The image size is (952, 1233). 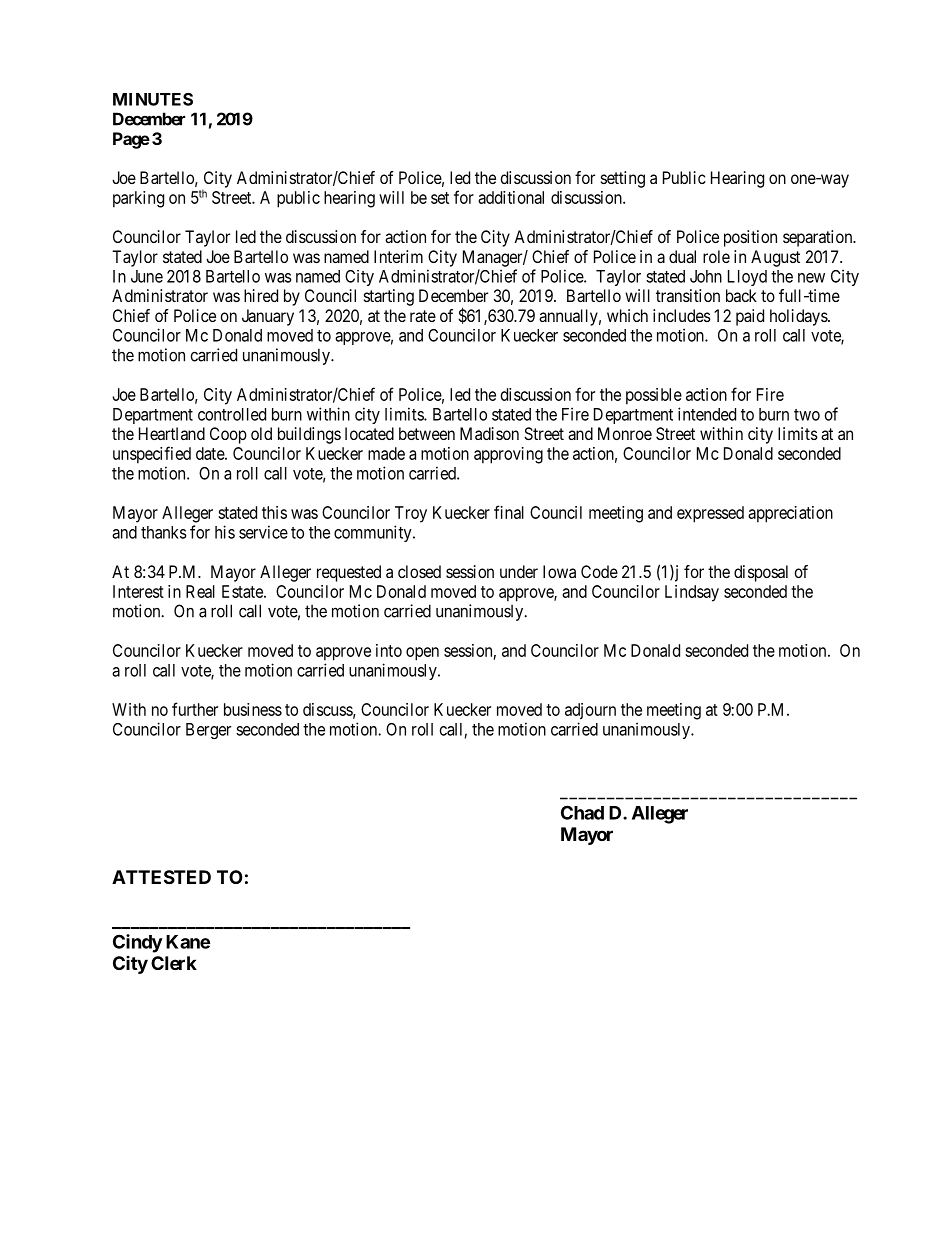 I want to click on Clerk, so click(x=174, y=963).
